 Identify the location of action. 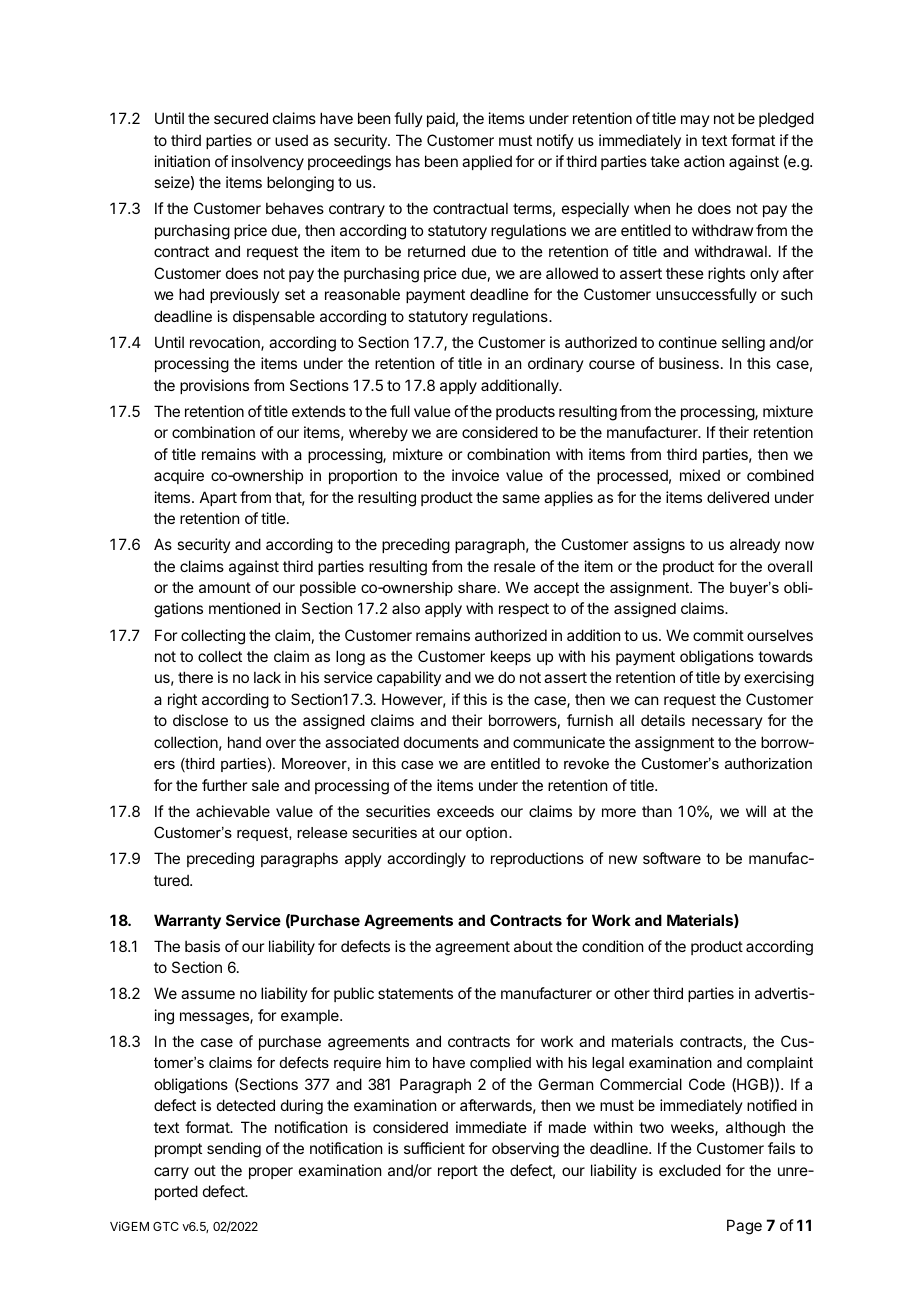
(704, 161).
